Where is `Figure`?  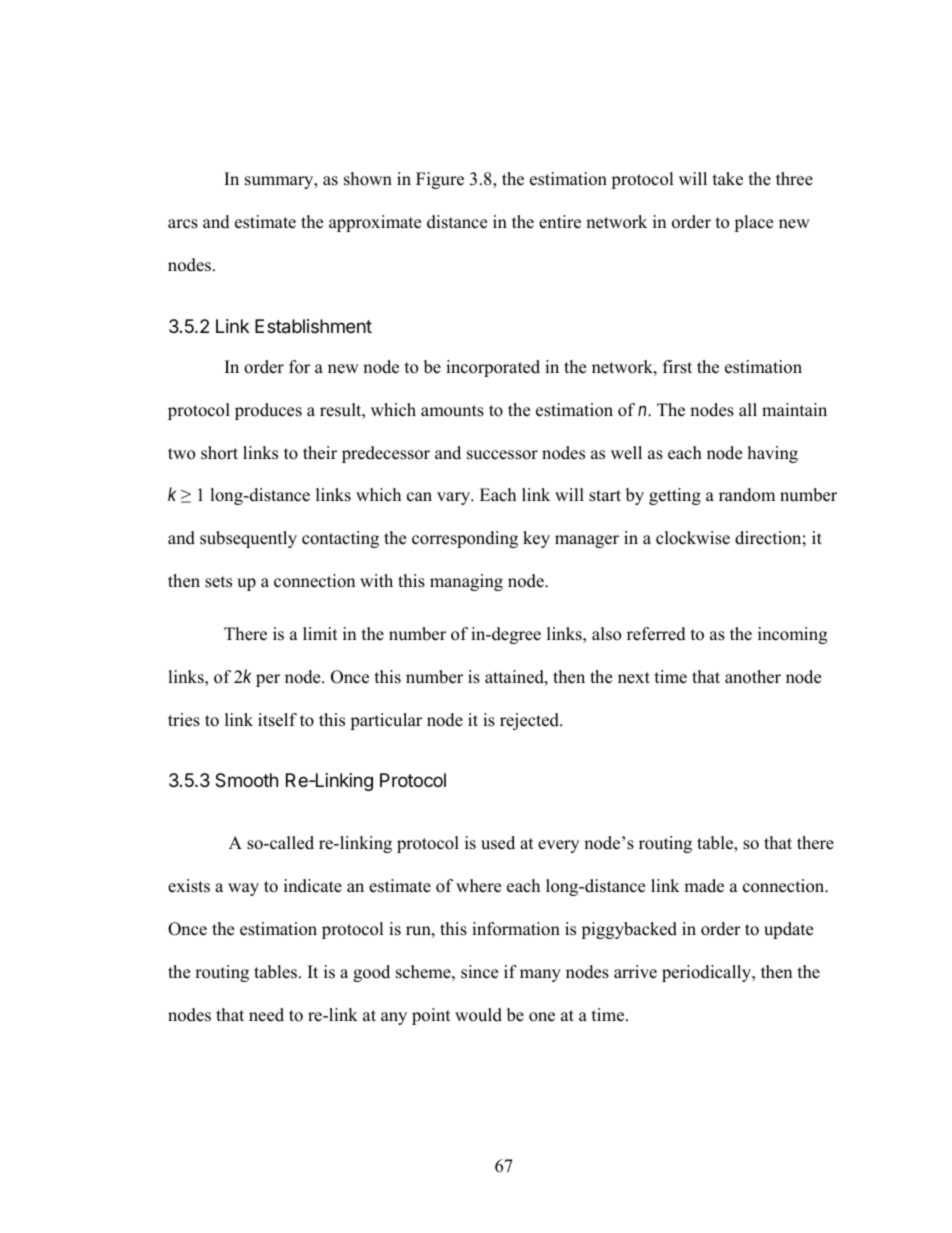
Figure is located at coordinates (440, 180).
